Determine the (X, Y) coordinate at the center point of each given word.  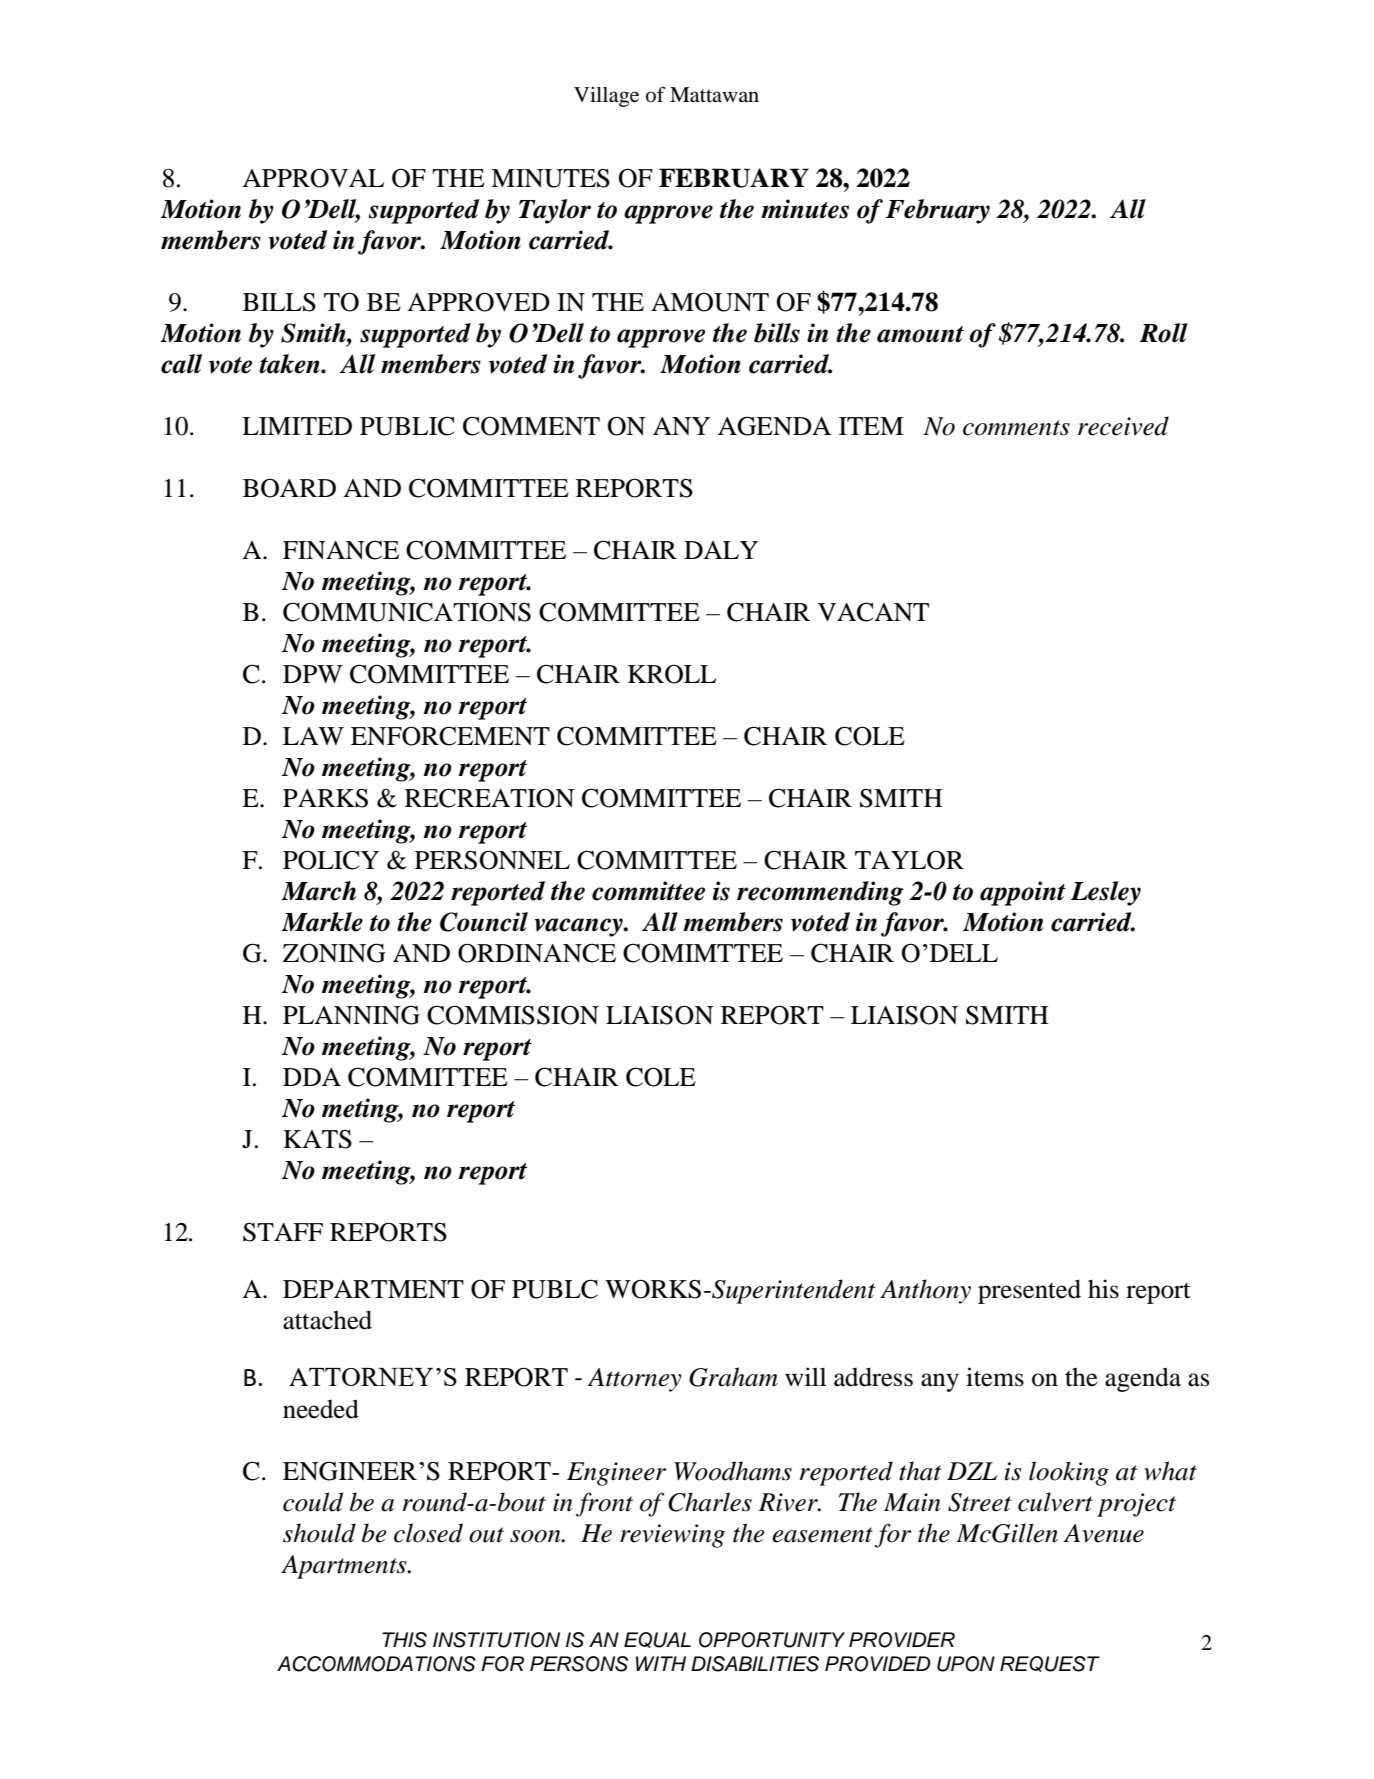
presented (1029, 1291)
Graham (733, 1377)
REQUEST (1050, 1664)
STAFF (283, 1232)
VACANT (873, 612)
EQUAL (657, 1640)
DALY (721, 550)
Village (606, 97)
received (1123, 426)
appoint (1023, 893)
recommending (820, 893)
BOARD (289, 488)
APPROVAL (313, 178)
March (318, 891)
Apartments (345, 1567)
